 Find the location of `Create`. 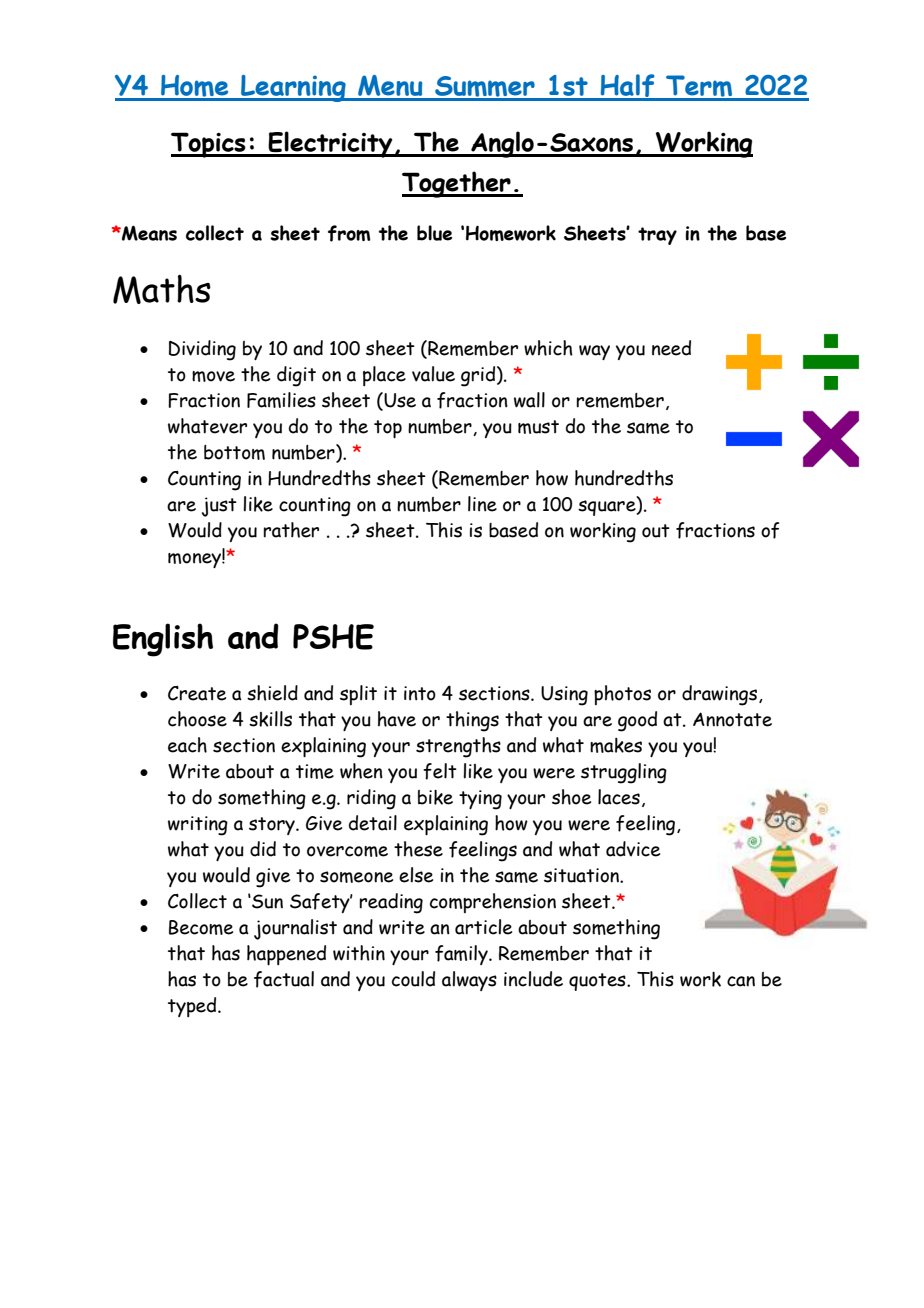

Create is located at coordinates (197, 693).
